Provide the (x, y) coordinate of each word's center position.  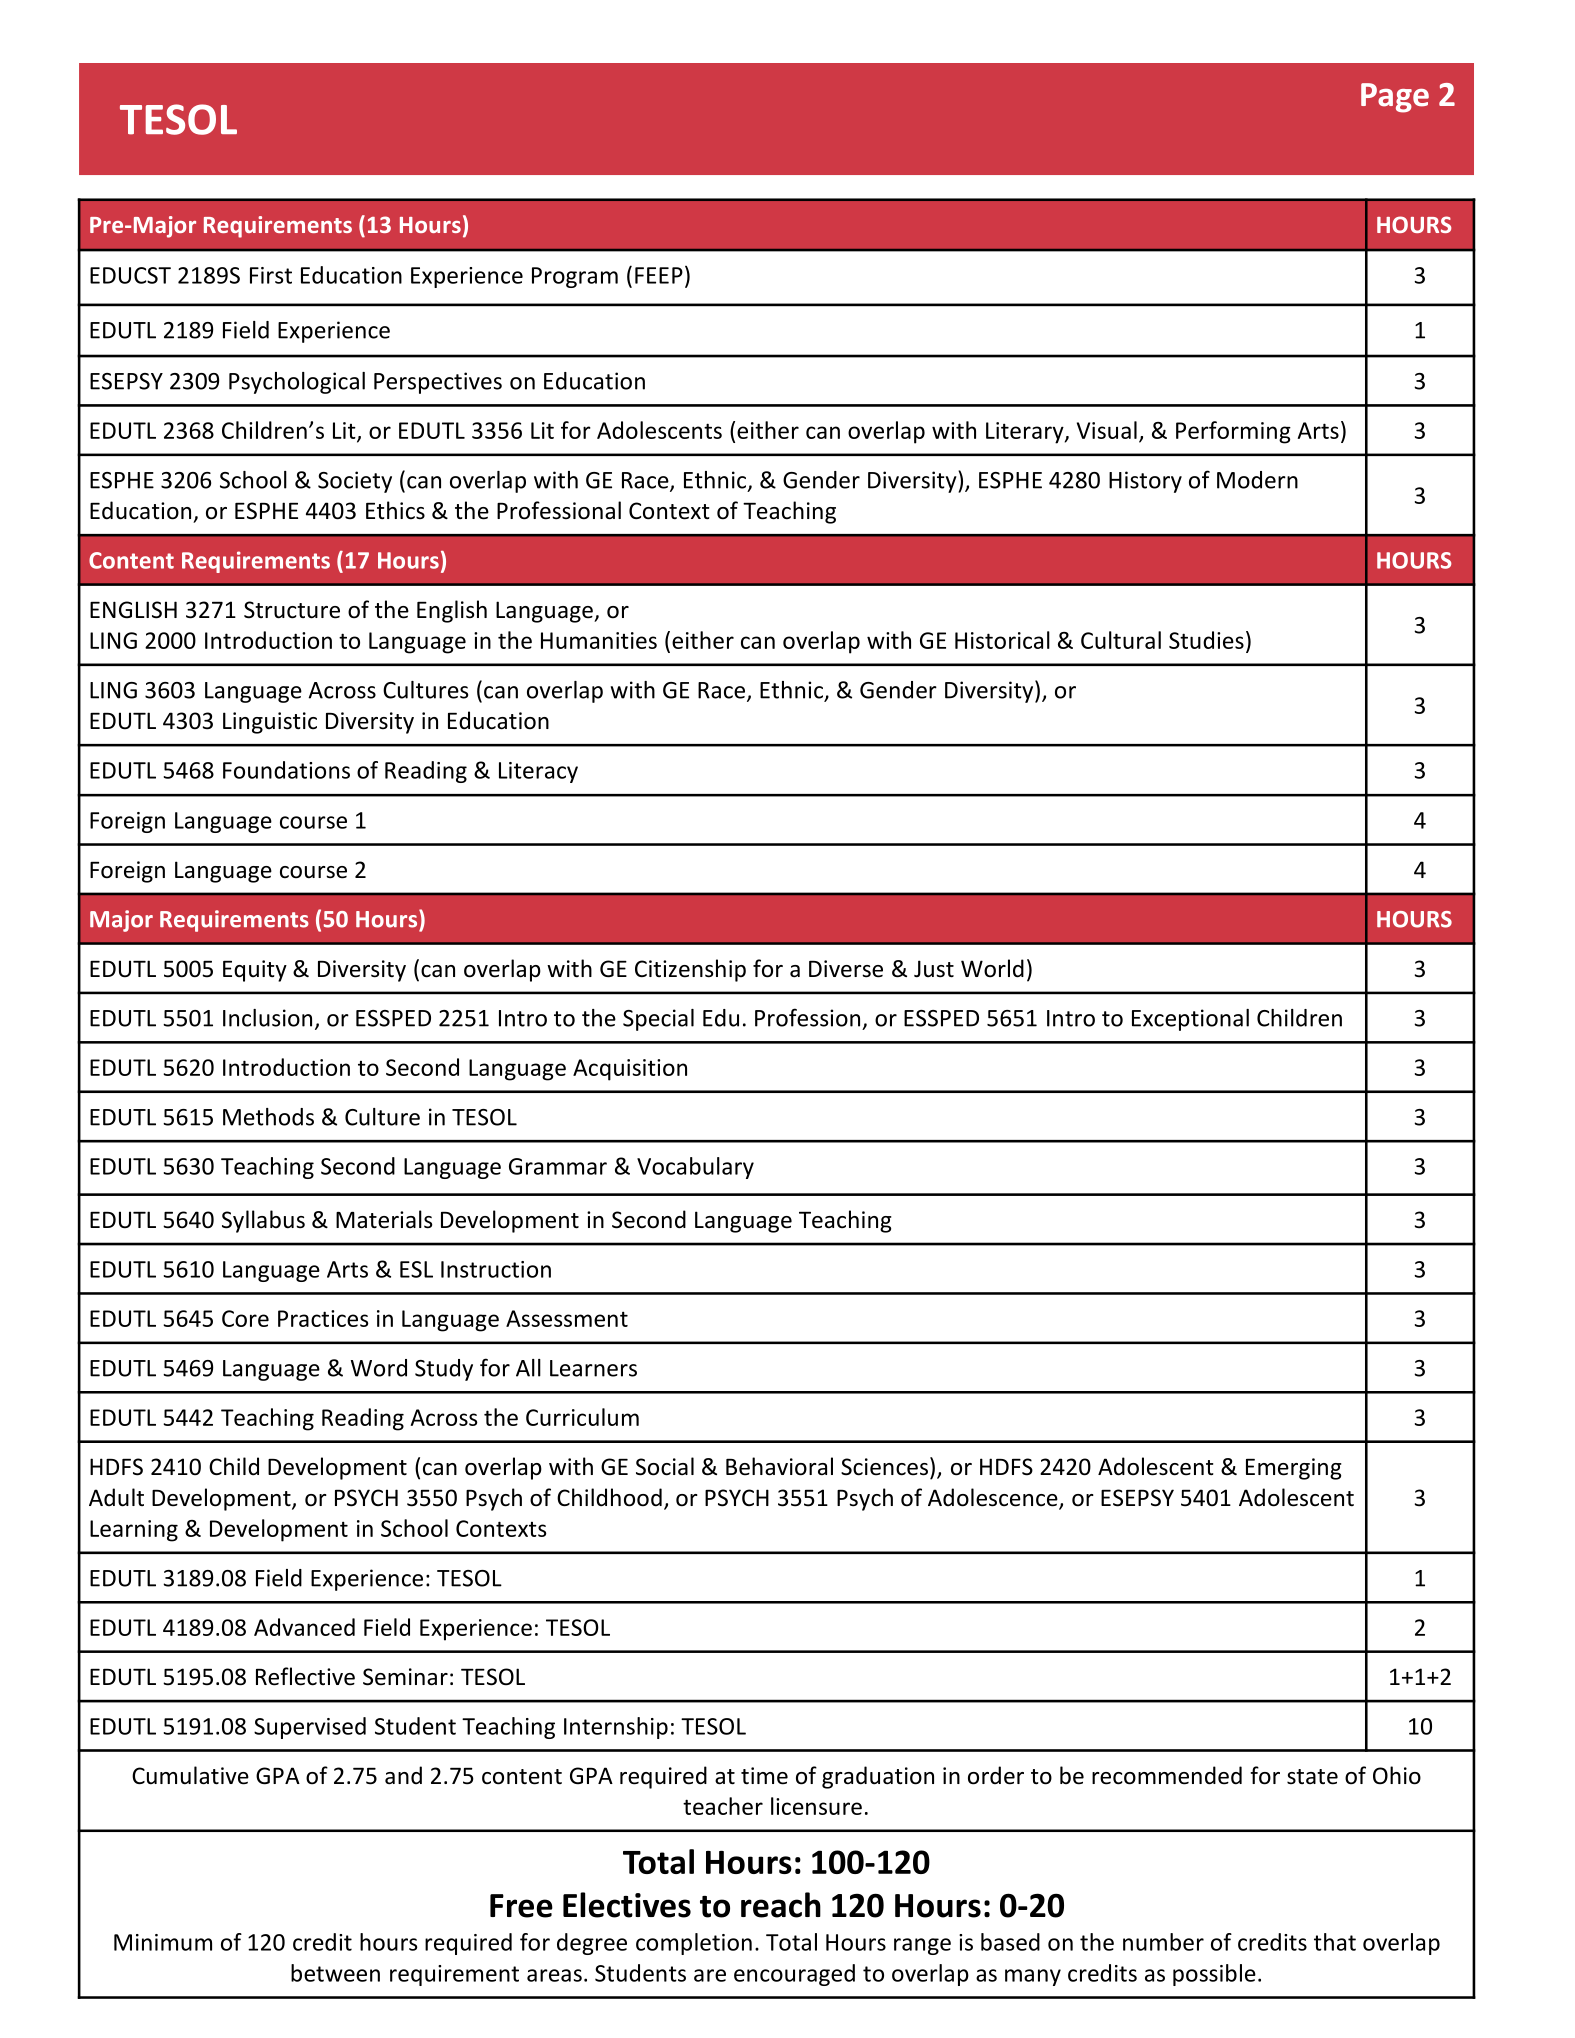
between (335, 1973)
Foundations (286, 770)
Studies (1206, 640)
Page (1395, 98)
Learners (593, 1368)
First (271, 275)
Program (575, 277)
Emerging (1294, 1469)
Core (245, 1318)
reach (781, 1905)
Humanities (599, 640)
